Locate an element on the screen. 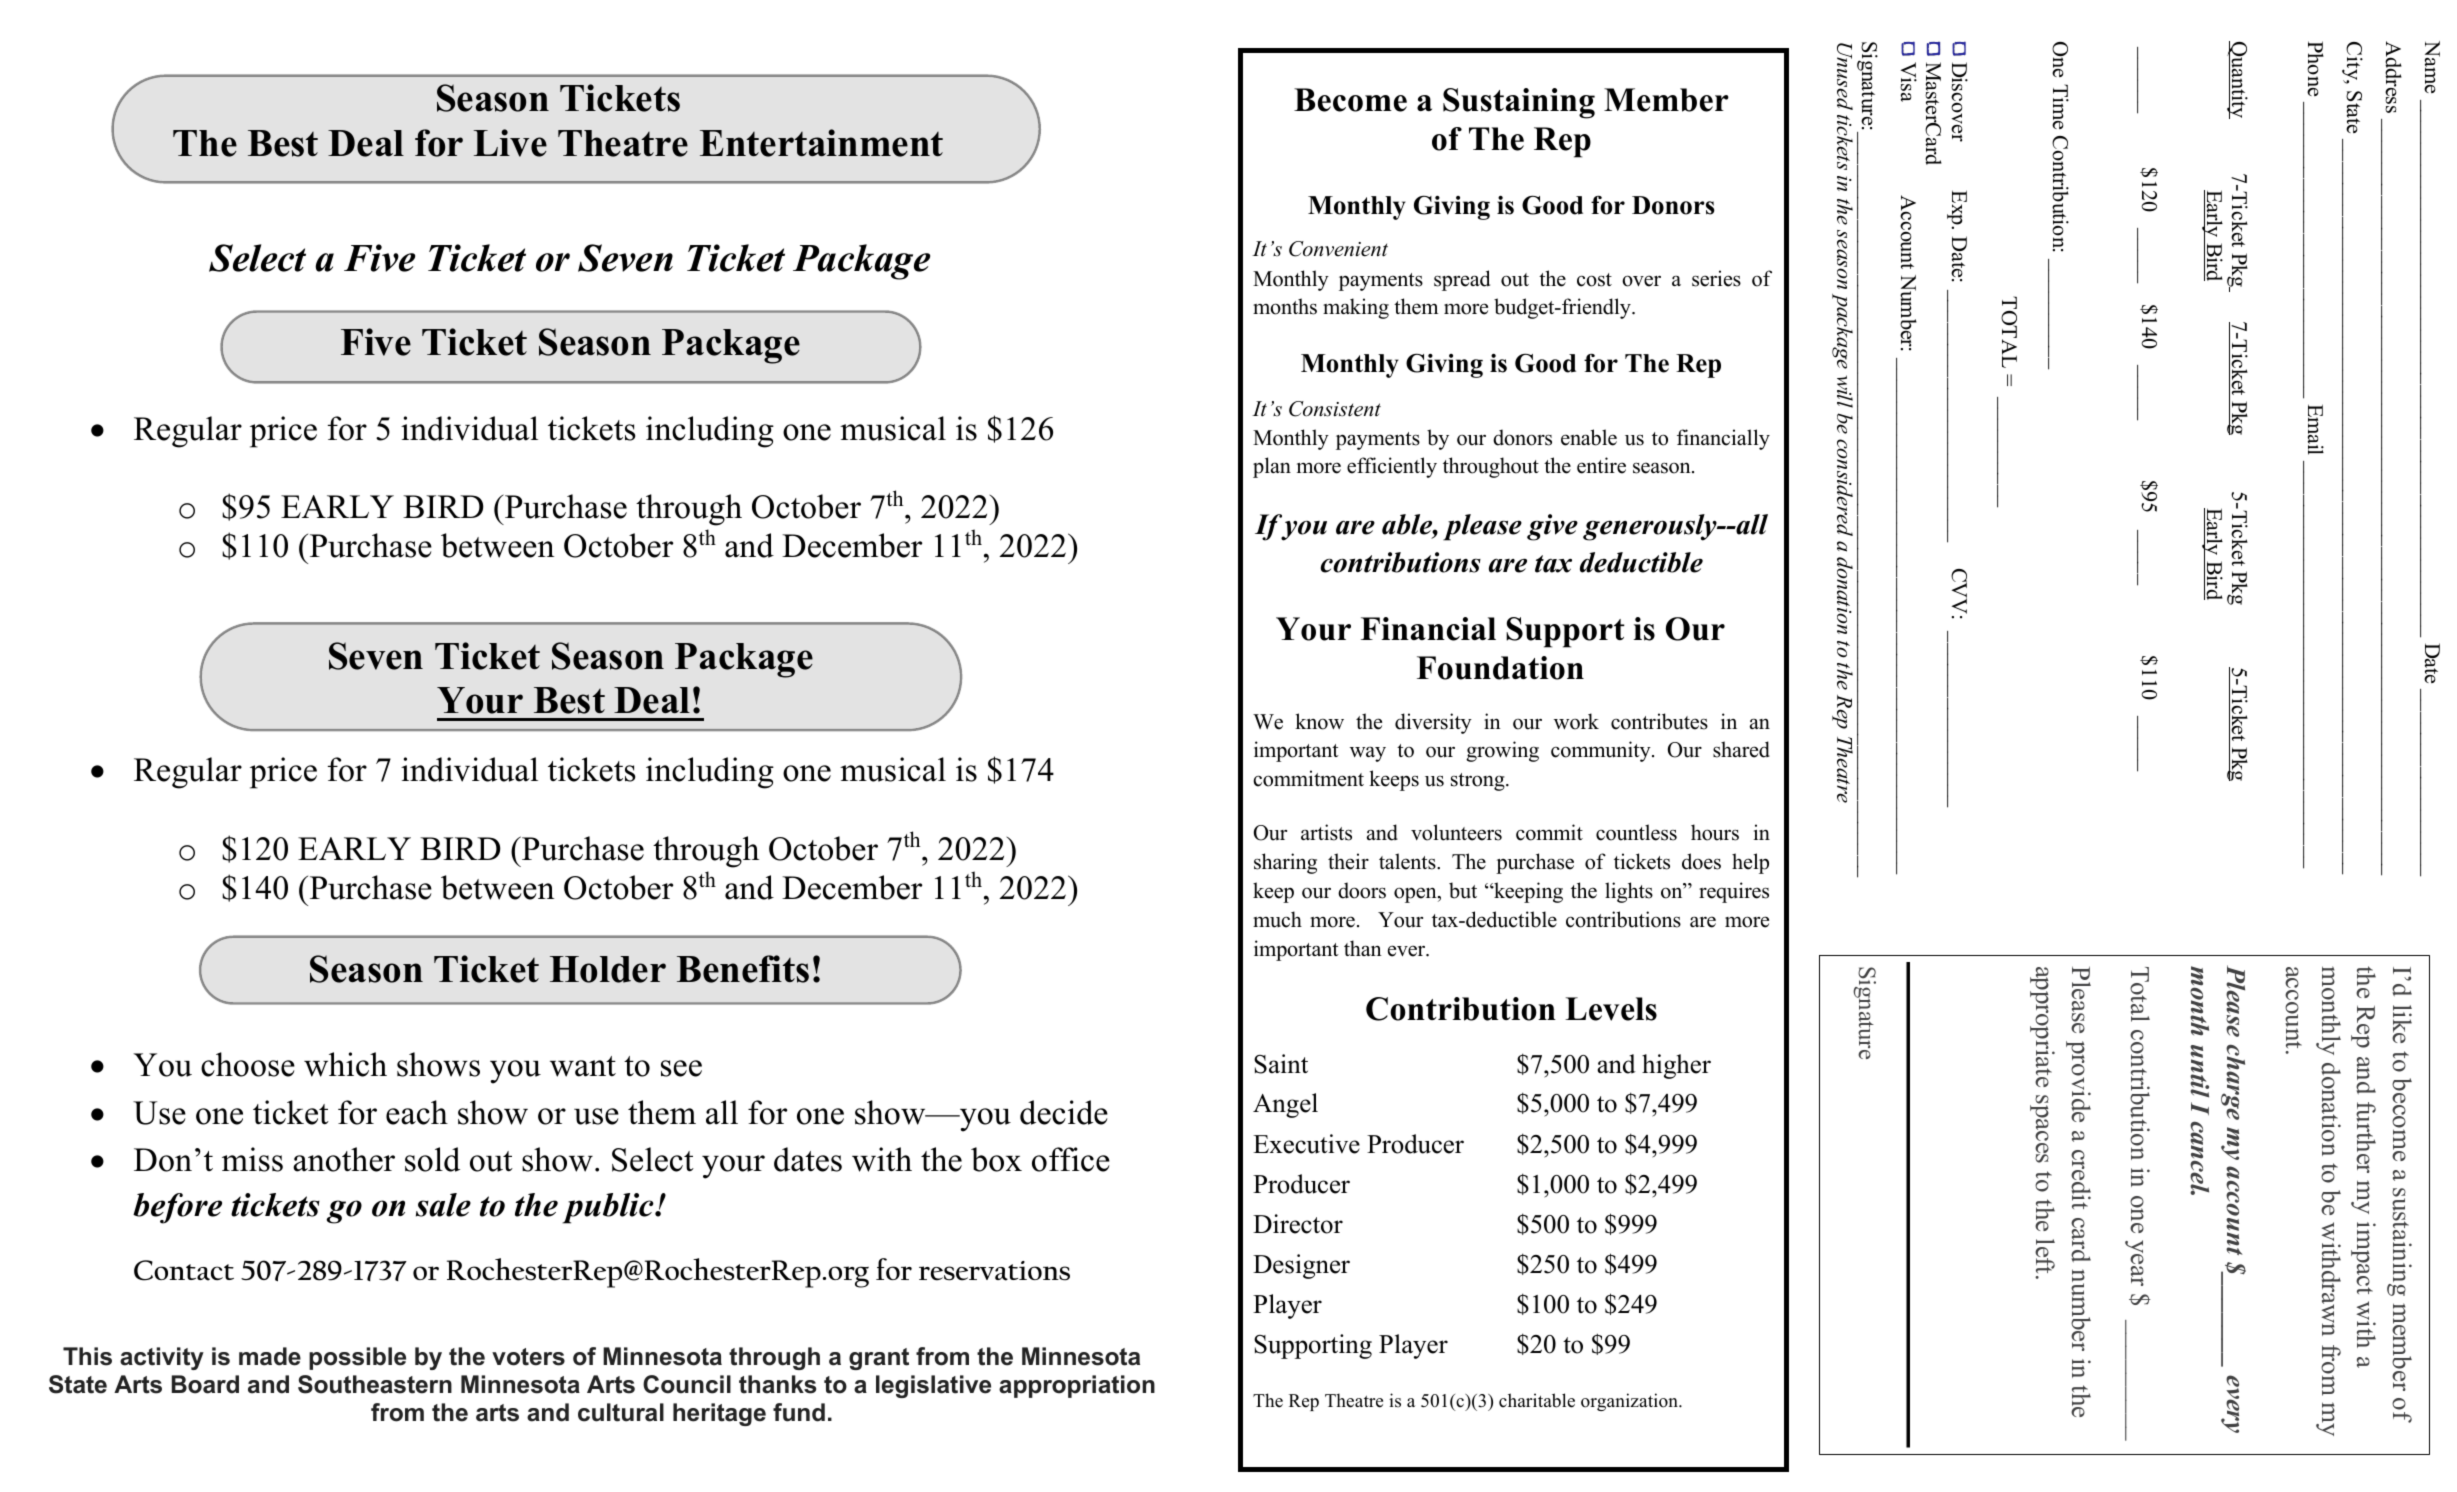  made is located at coordinates (270, 1356).
